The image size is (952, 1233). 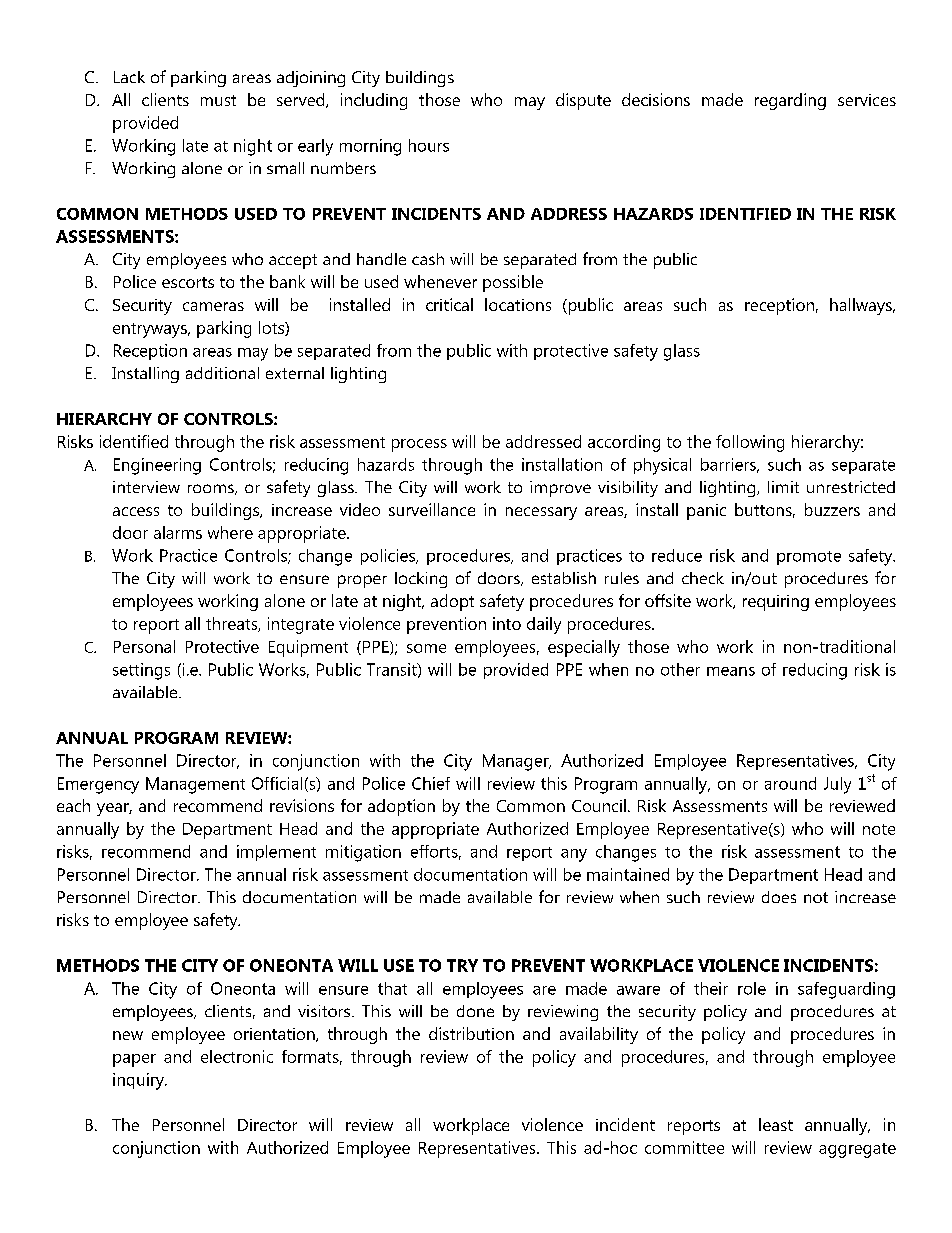 What do you see at coordinates (157, 466) in the document?
I see `Engineering` at bounding box center [157, 466].
